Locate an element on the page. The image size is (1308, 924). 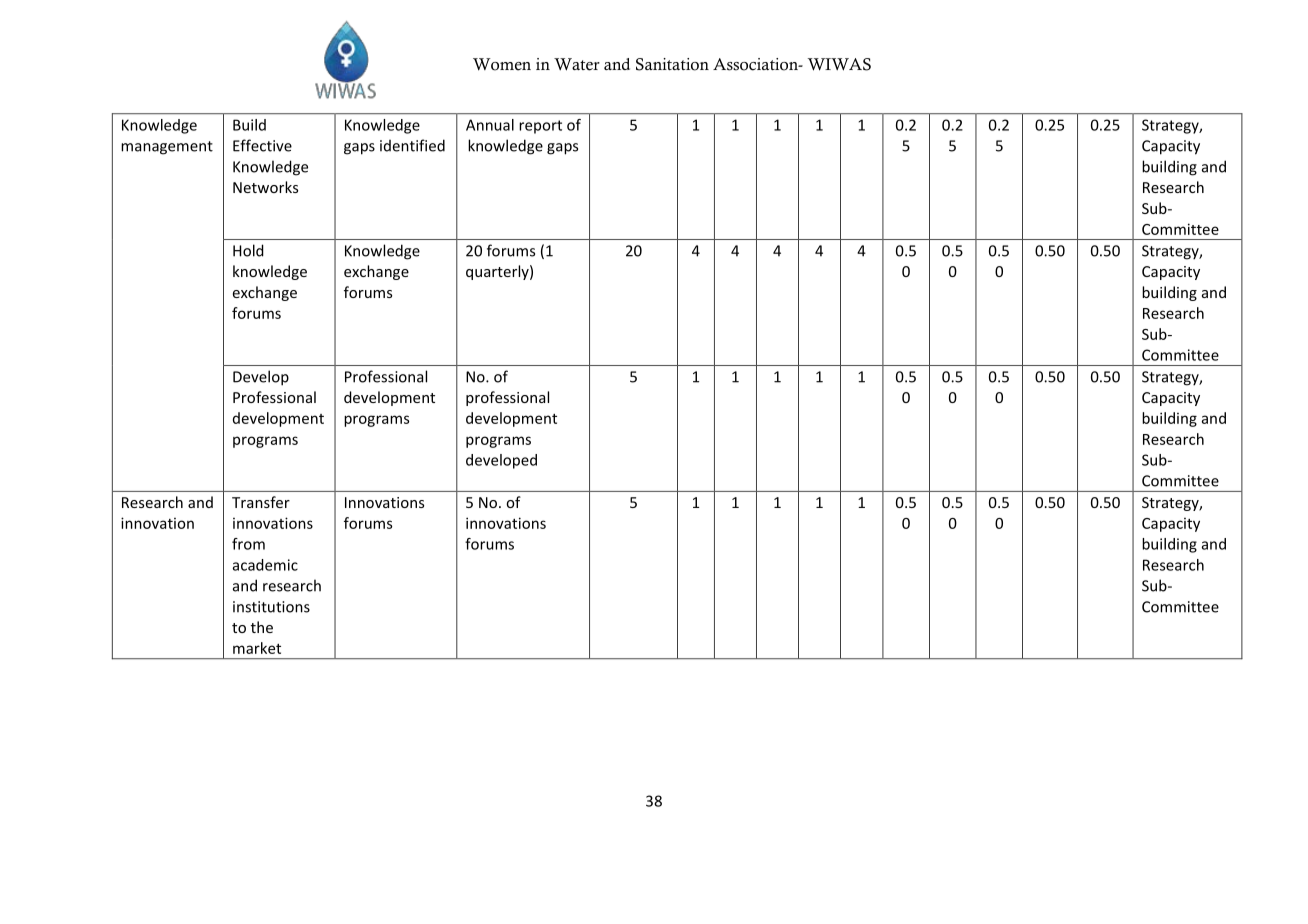
institutions is located at coordinates (271, 607).
